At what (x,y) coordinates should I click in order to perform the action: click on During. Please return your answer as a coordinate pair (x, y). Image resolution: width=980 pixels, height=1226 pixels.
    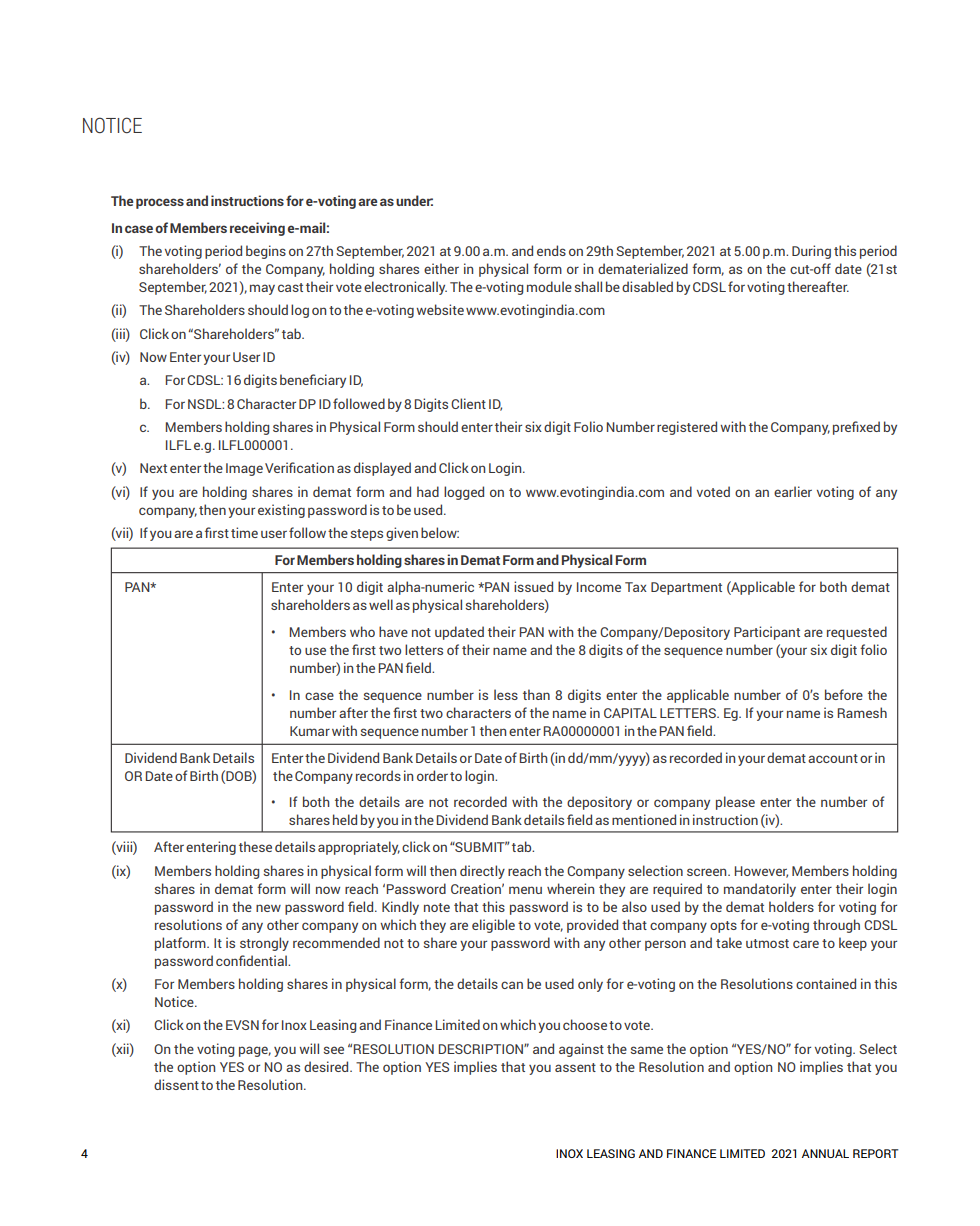
    Looking at the image, I should click on (811, 252).
